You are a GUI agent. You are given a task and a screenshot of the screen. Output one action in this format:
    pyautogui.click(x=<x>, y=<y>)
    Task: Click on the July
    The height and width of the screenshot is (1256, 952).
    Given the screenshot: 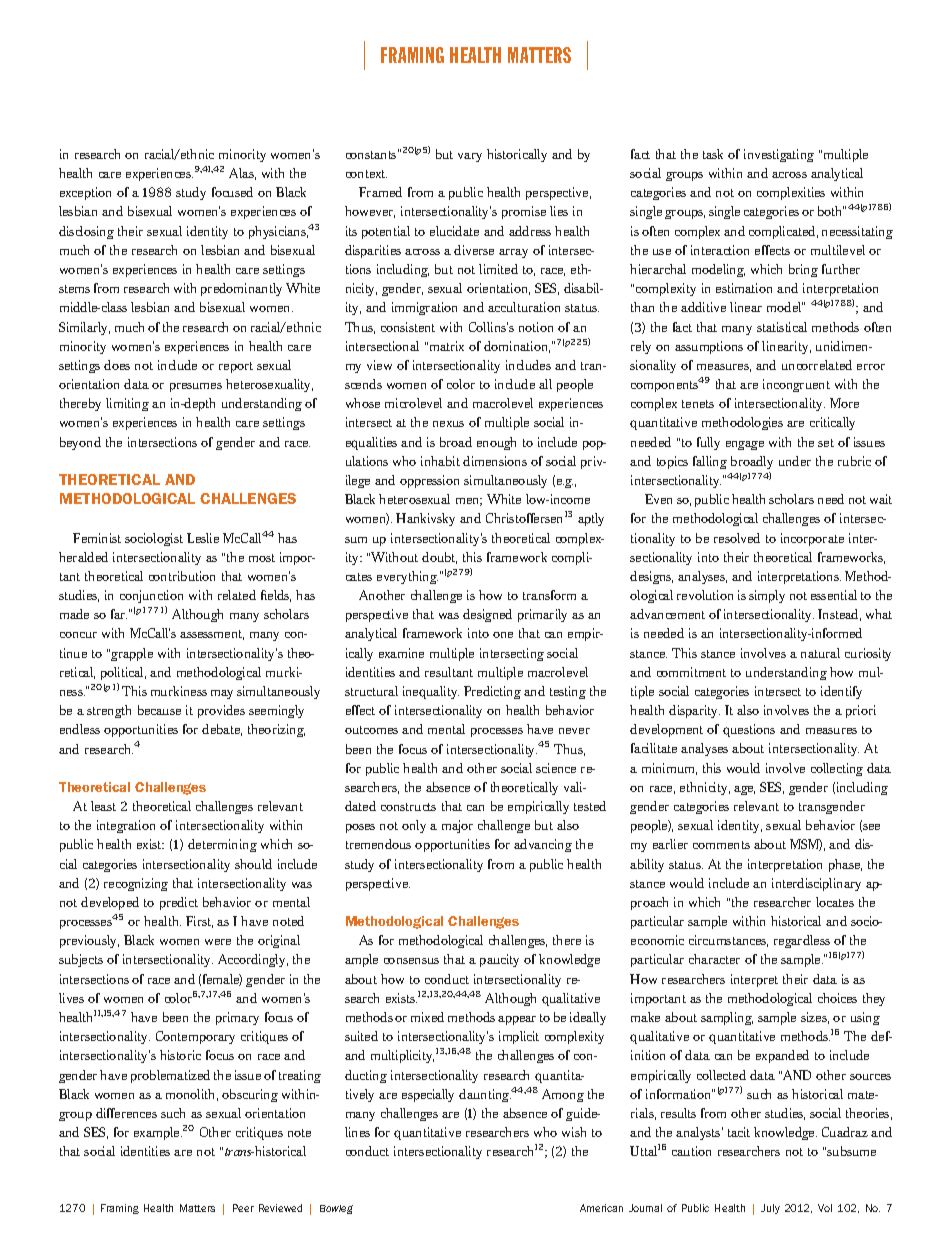 What is the action you would take?
    pyautogui.click(x=770, y=1209)
